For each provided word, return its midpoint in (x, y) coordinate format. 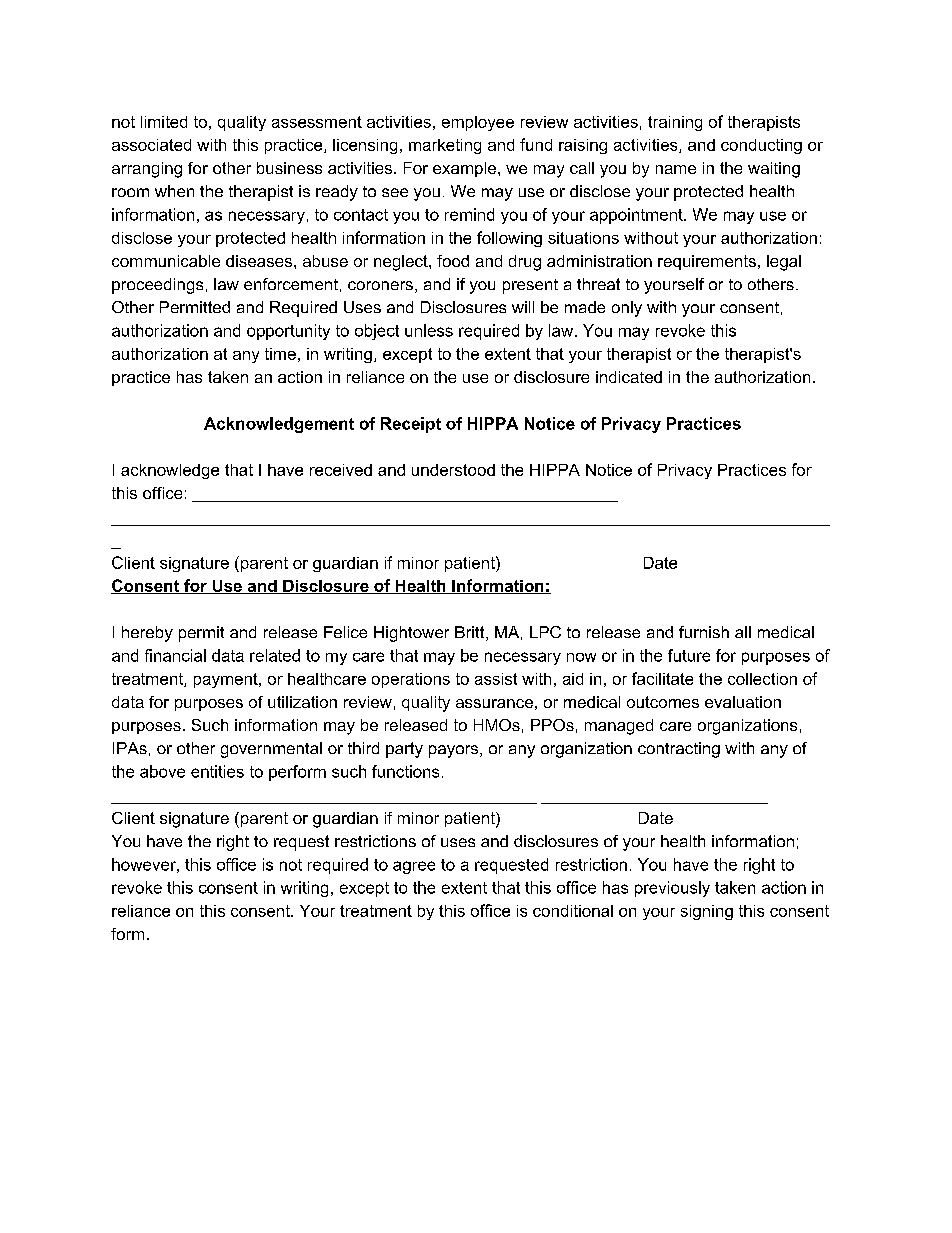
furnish (704, 632)
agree (414, 867)
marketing (445, 146)
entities (217, 771)
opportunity (288, 332)
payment (227, 680)
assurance (494, 703)
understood (453, 470)
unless (429, 330)
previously (672, 889)
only (627, 309)
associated (151, 145)
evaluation (743, 702)
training (675, 123)
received (341, 470)
